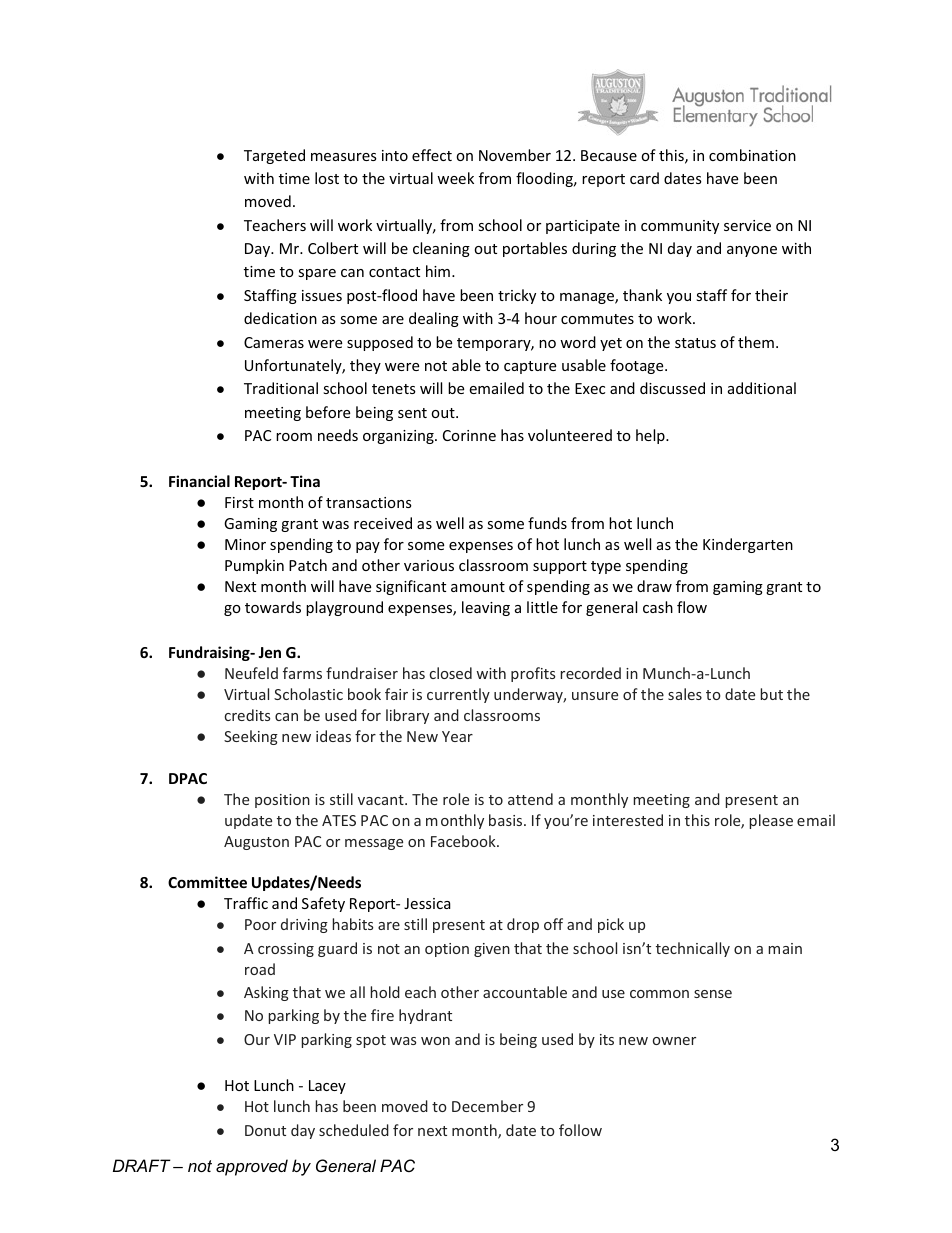 The width and height of the screenshot is (952, 1233). Describe the element at coordinates (265, 1130) in the screenshot. I see `Donut` at that location.
